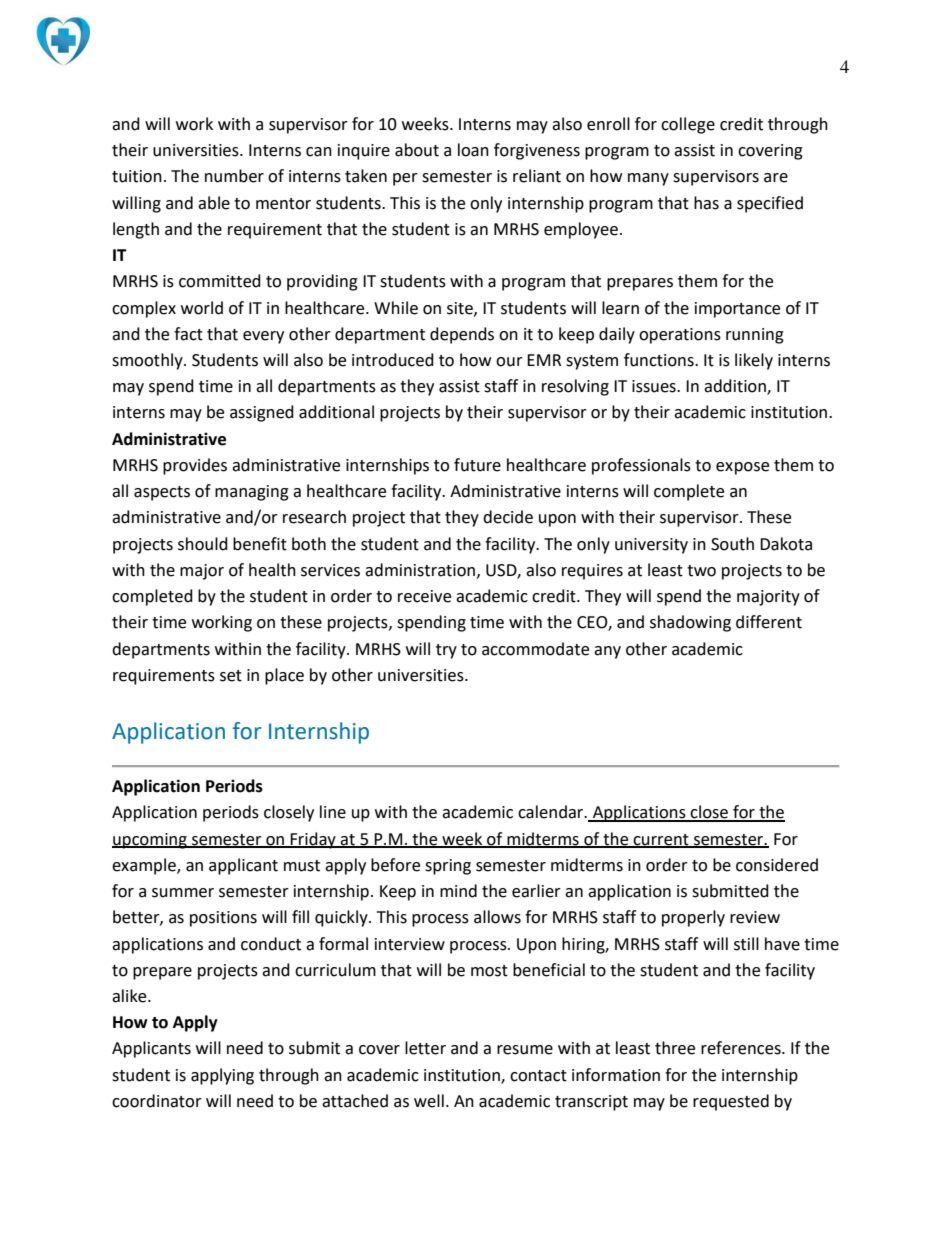  What do you see at coordinates (473, 150) in the document?
I see `loan` at bounding box center [473, 150].
